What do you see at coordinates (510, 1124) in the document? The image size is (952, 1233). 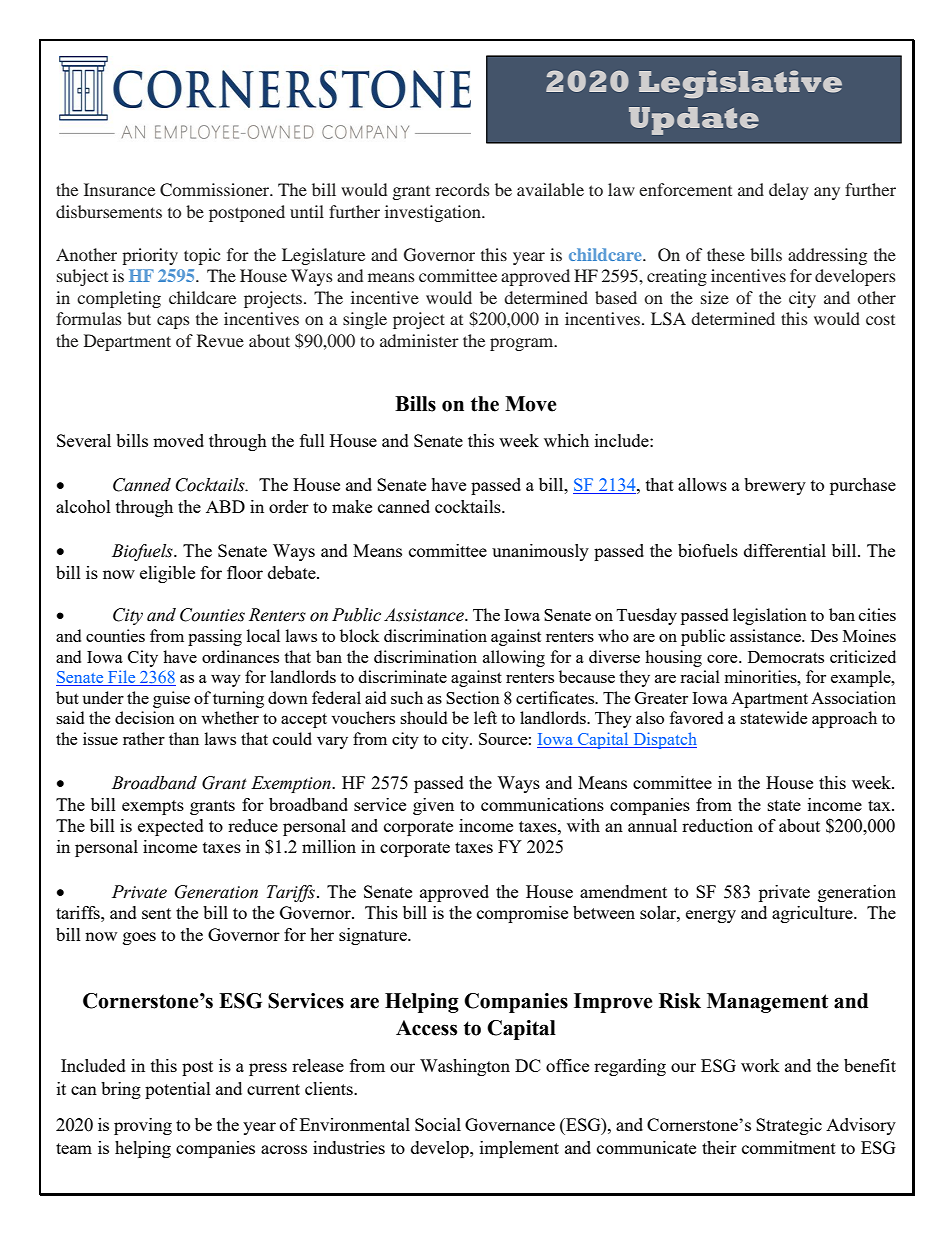 I see `Governance` at bounding box center [510, 1124].
